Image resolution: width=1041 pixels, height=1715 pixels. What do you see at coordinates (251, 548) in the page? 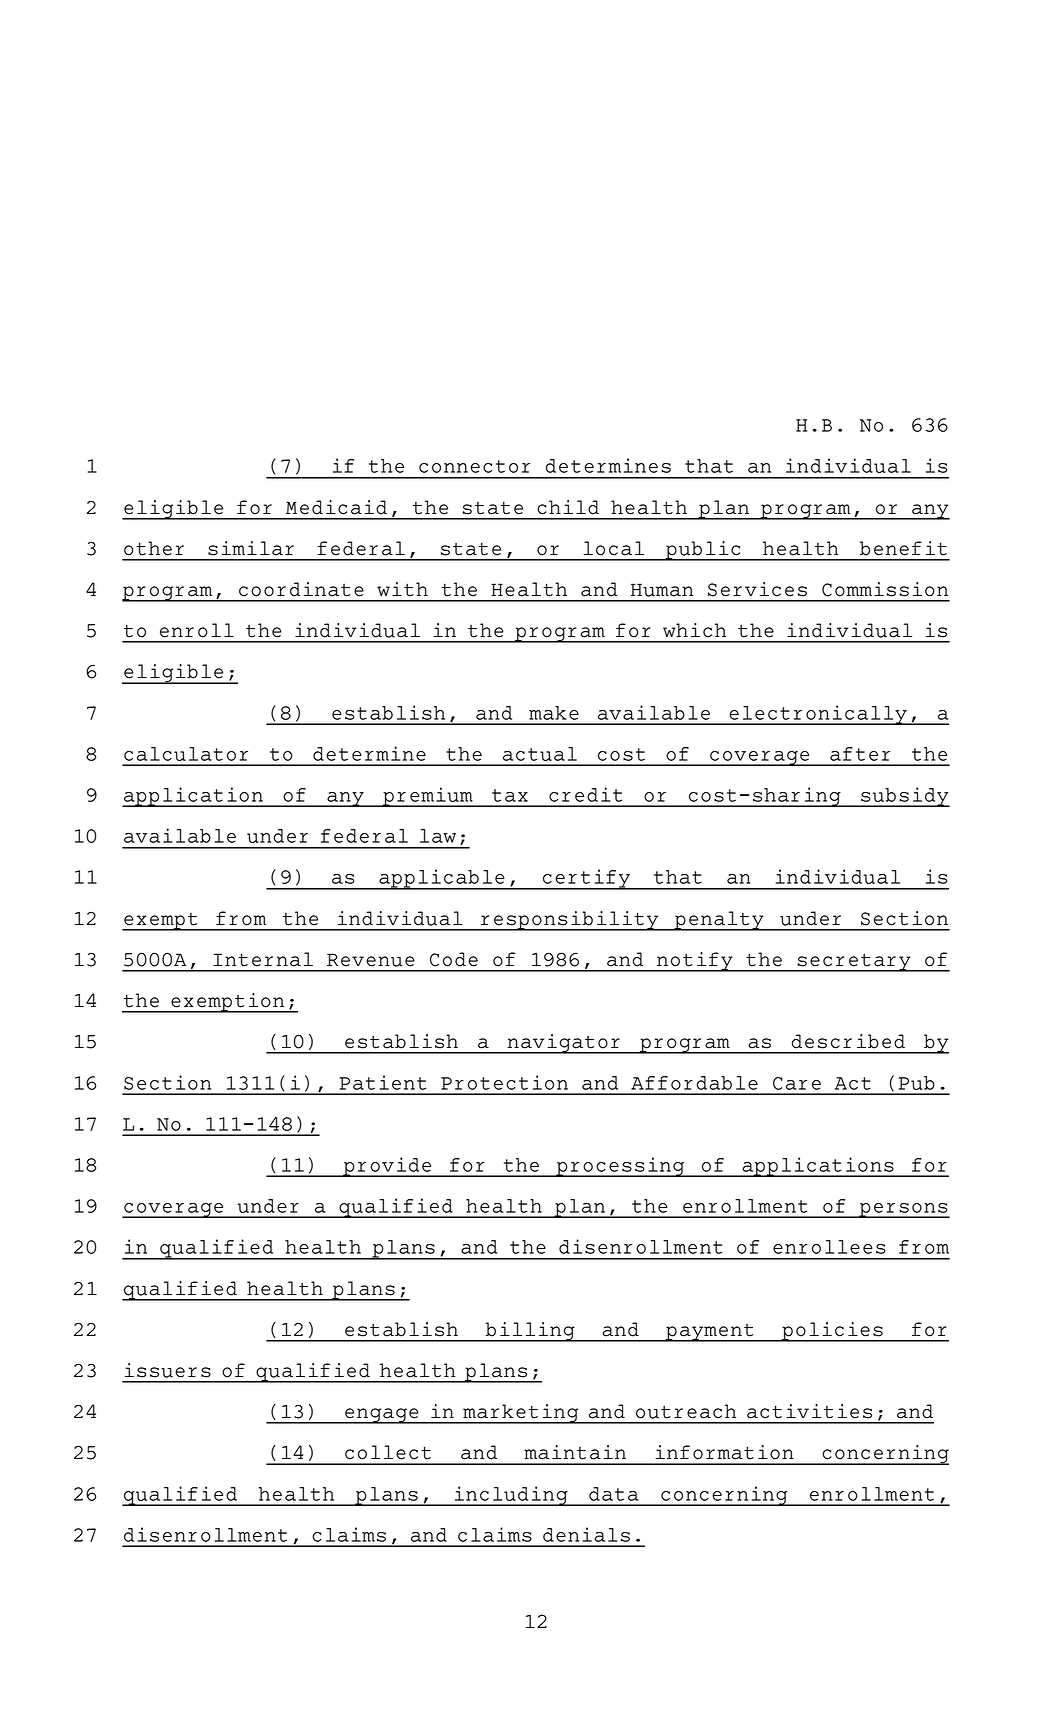
I see `similar` at bounding box center [251, 548].
